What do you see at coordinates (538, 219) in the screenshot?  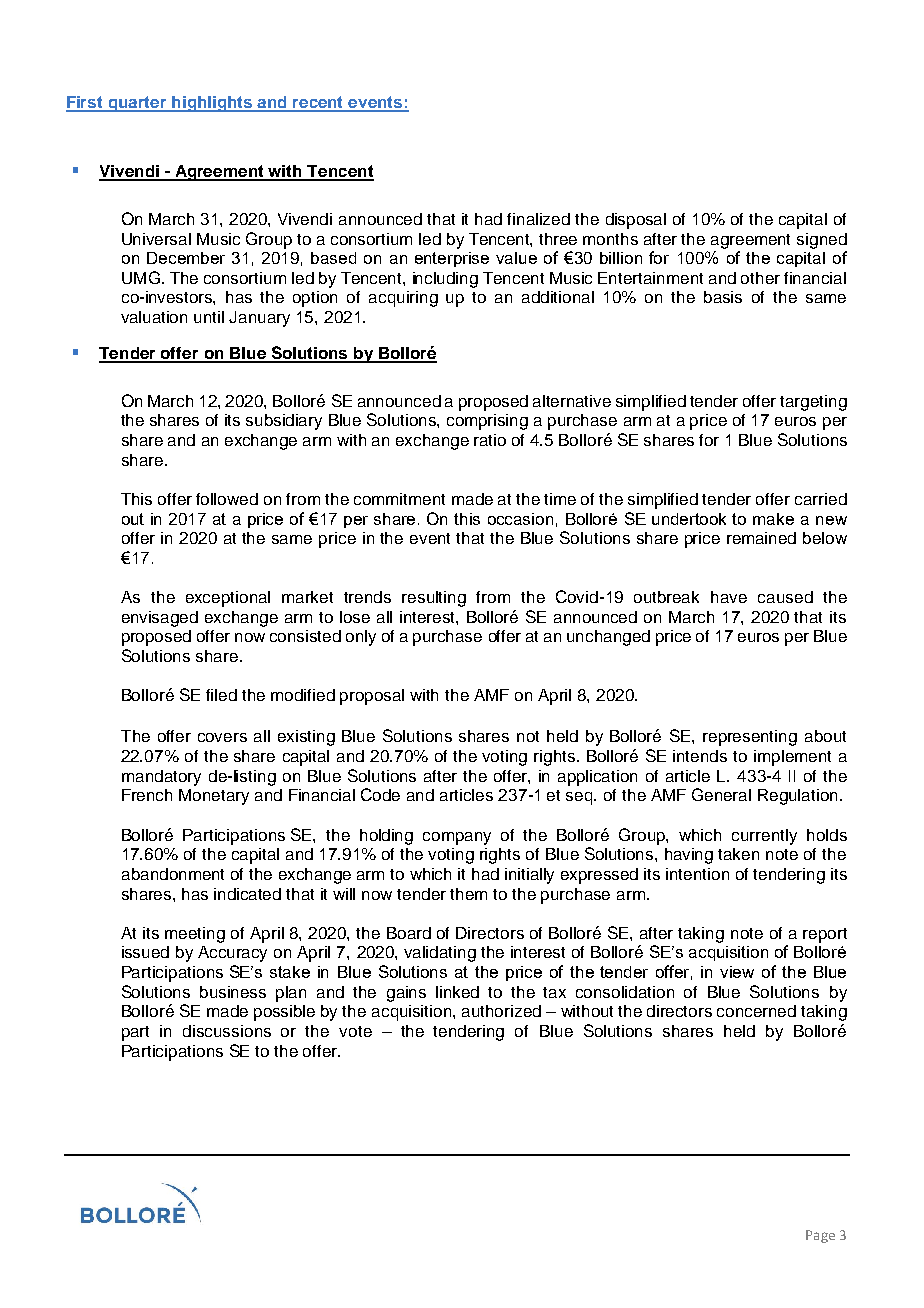 I see `finalized` at bounding box center [538, 219].
